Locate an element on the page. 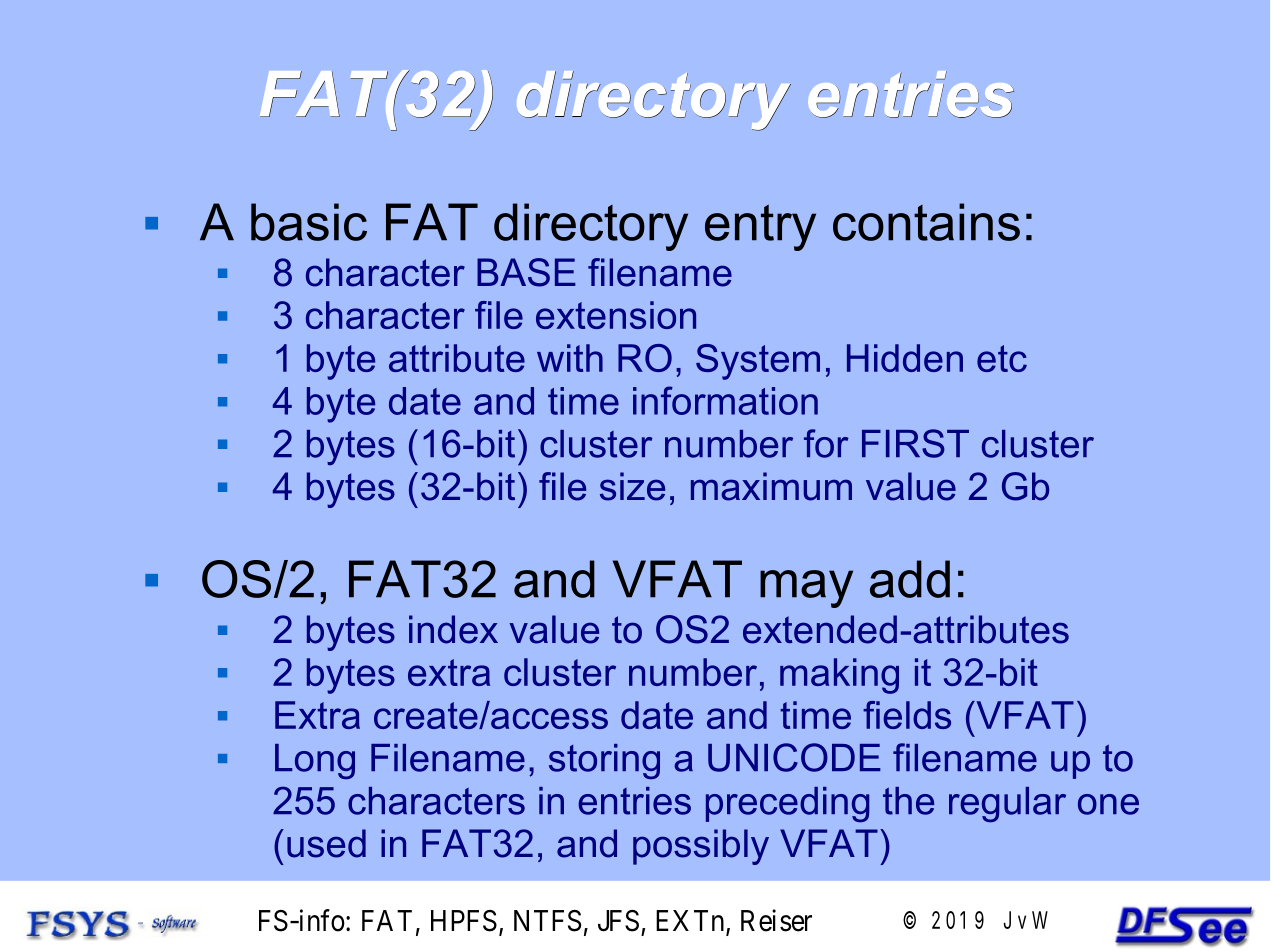 The image size is (1271, 952). regular is located at coordinates (1007, 805).
